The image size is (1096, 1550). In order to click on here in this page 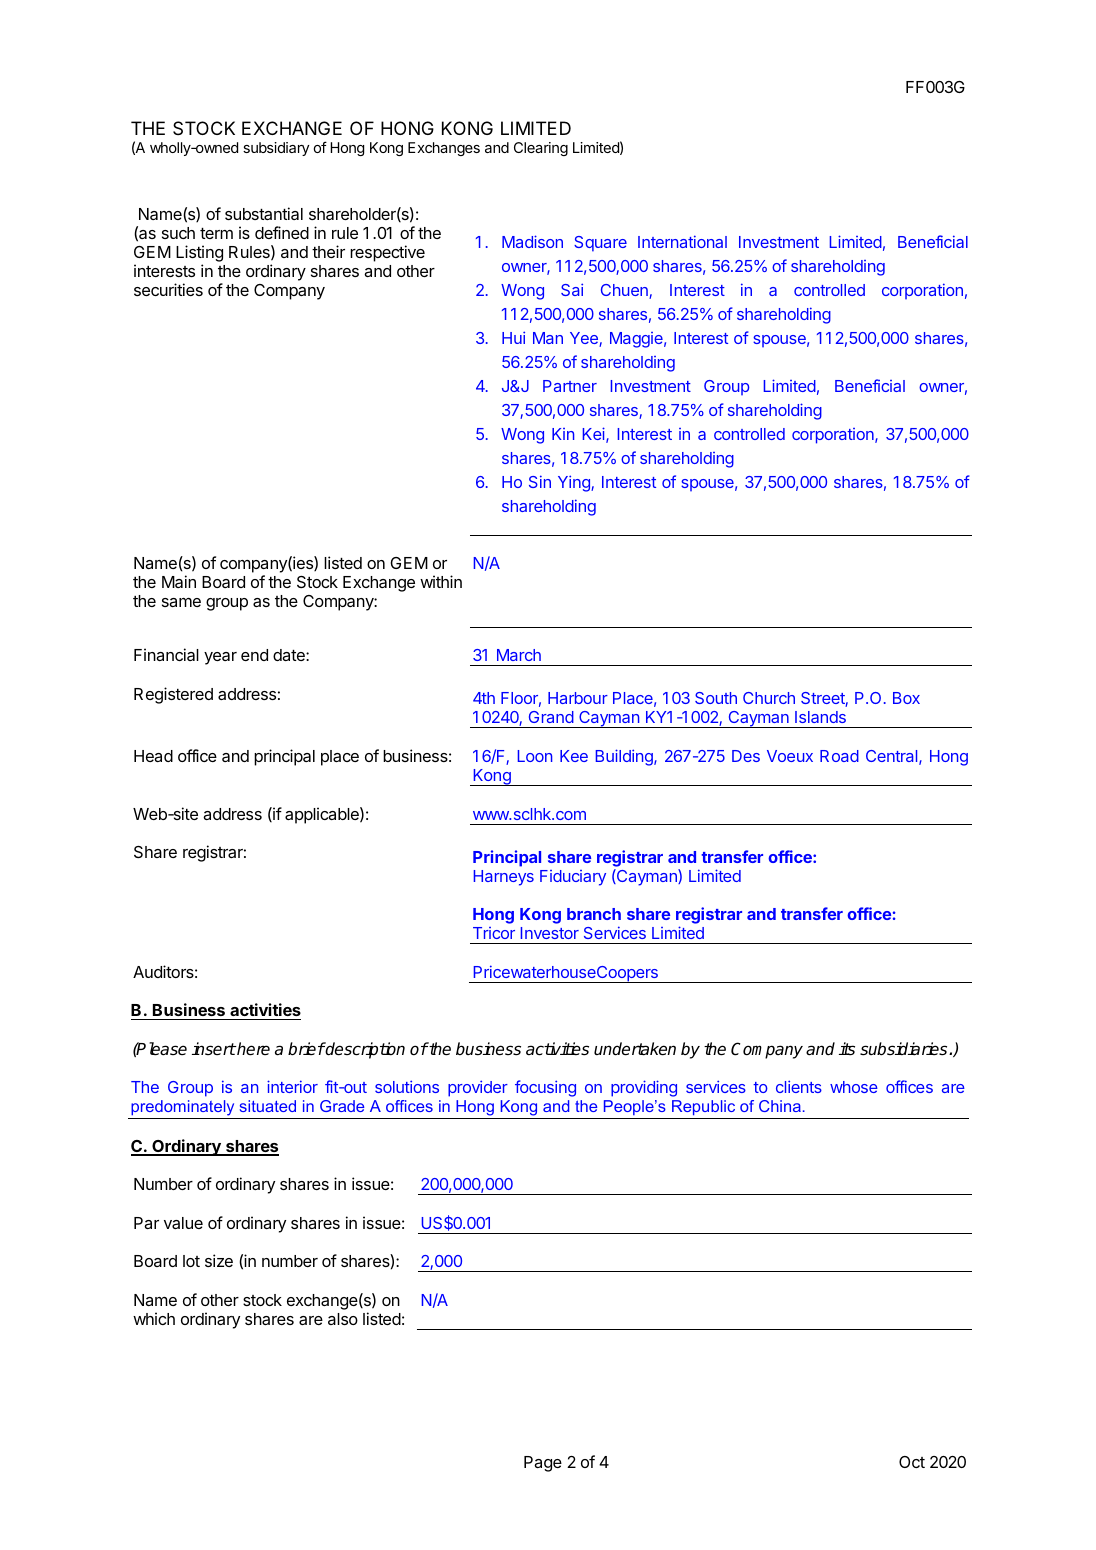, I will do `click(252, 1049)`.
